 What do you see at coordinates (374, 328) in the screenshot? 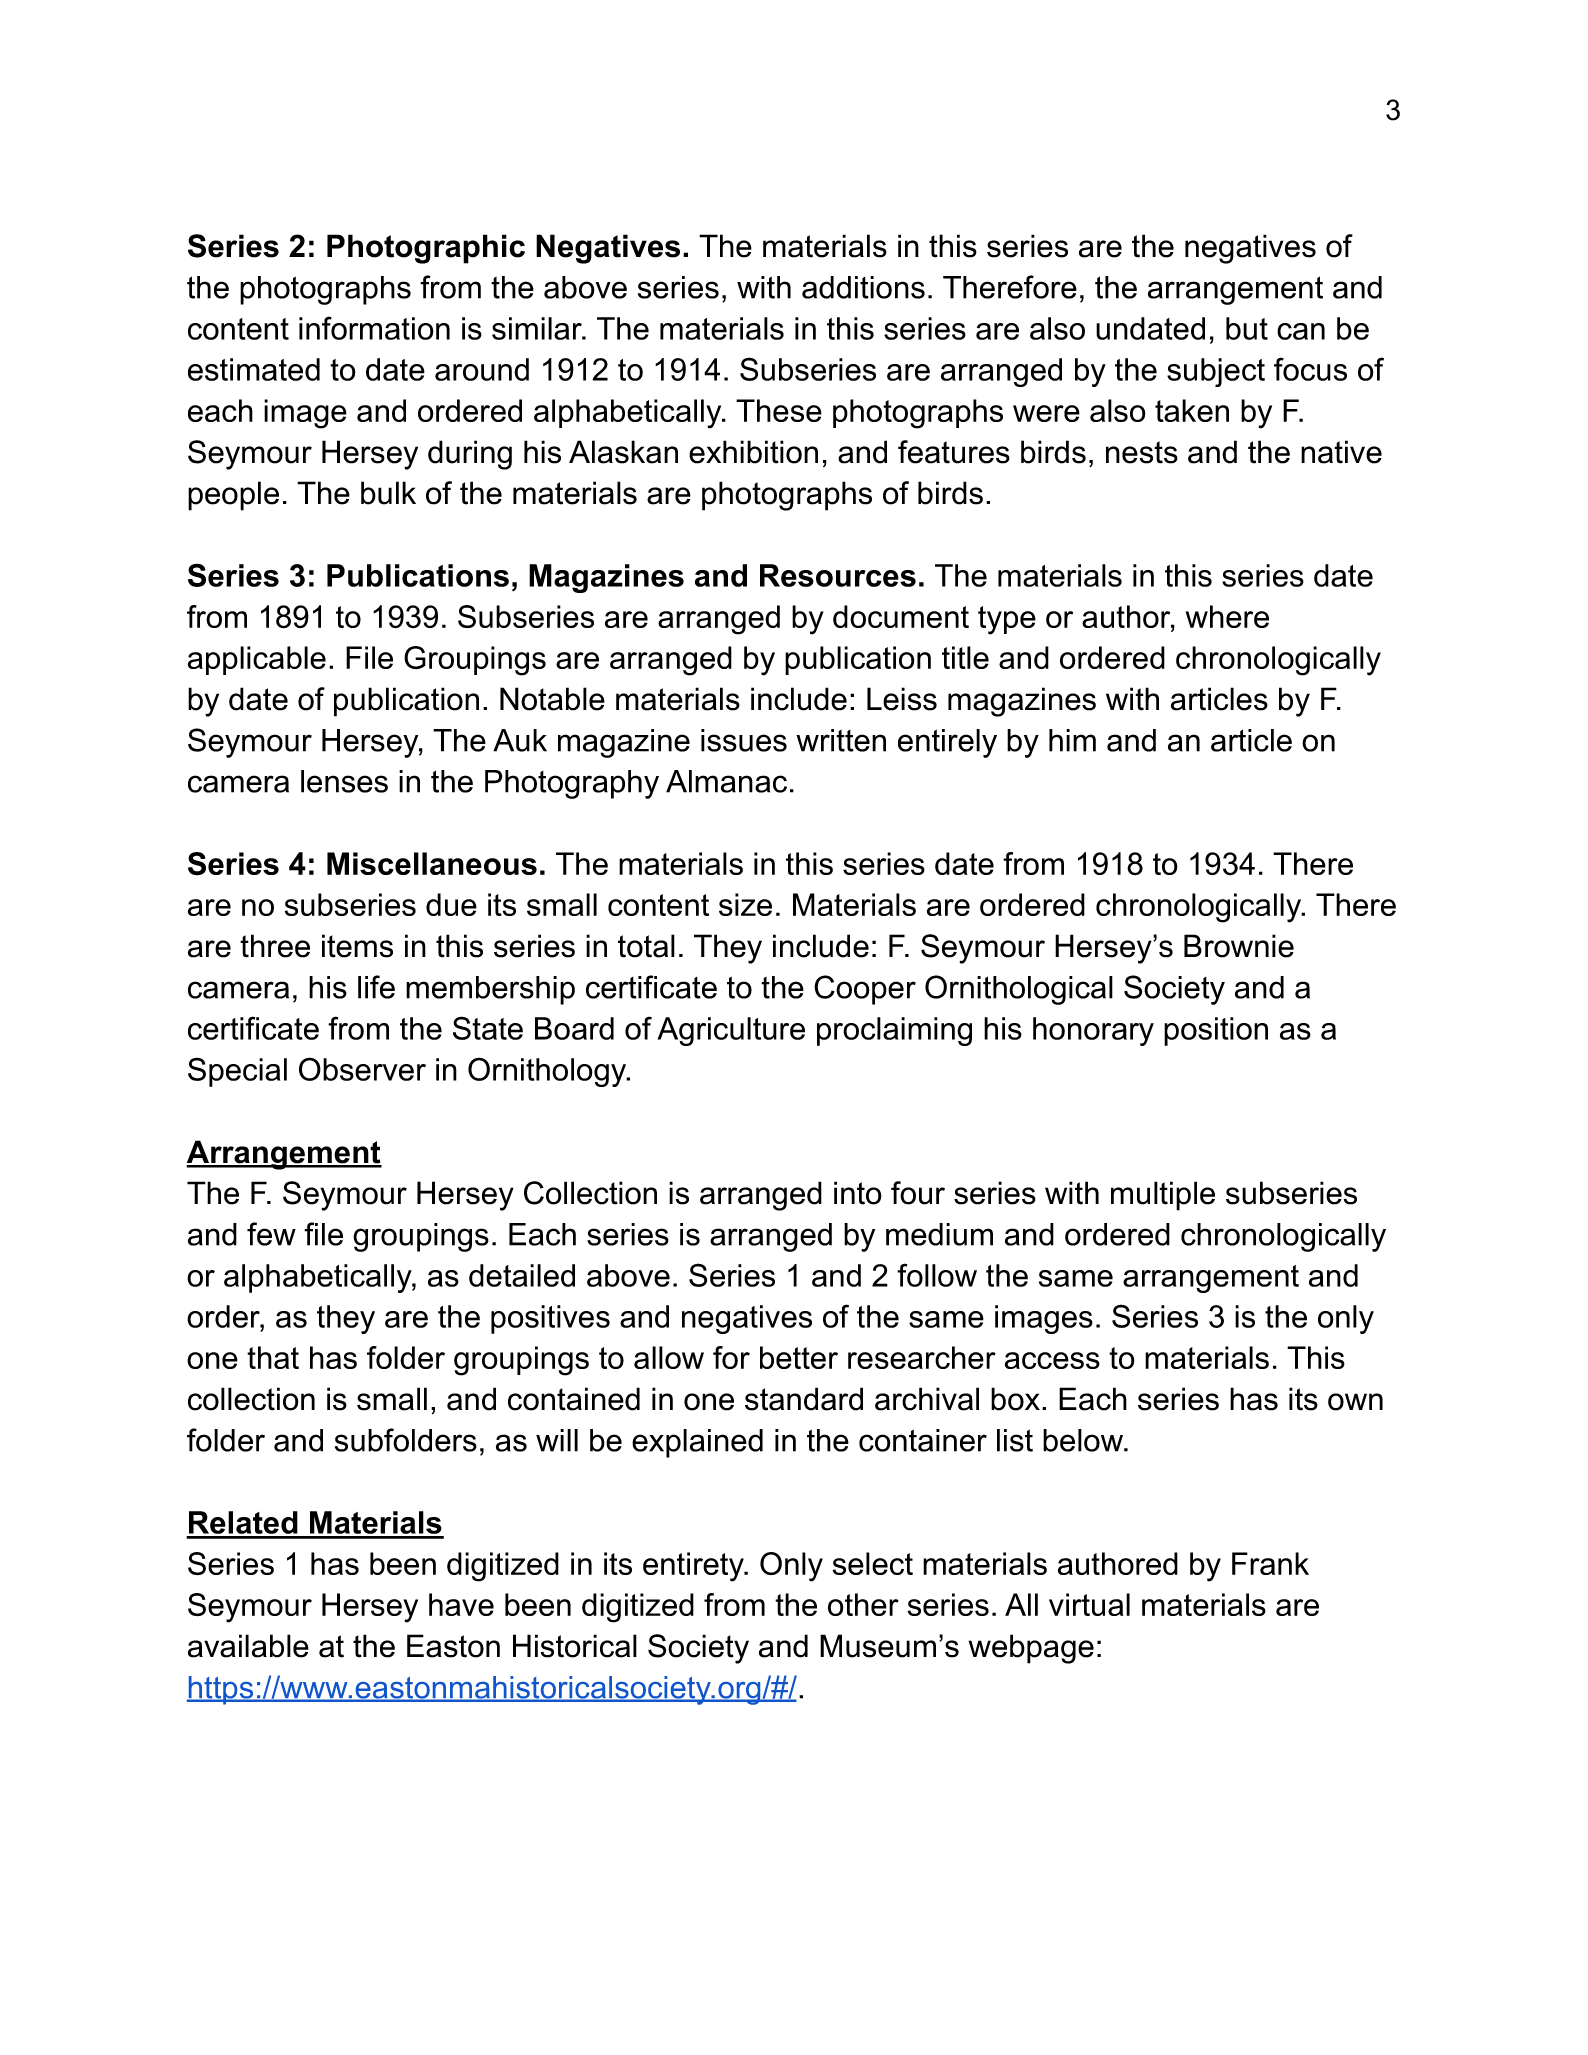
I see `information` at bounding box center [374, 328].
